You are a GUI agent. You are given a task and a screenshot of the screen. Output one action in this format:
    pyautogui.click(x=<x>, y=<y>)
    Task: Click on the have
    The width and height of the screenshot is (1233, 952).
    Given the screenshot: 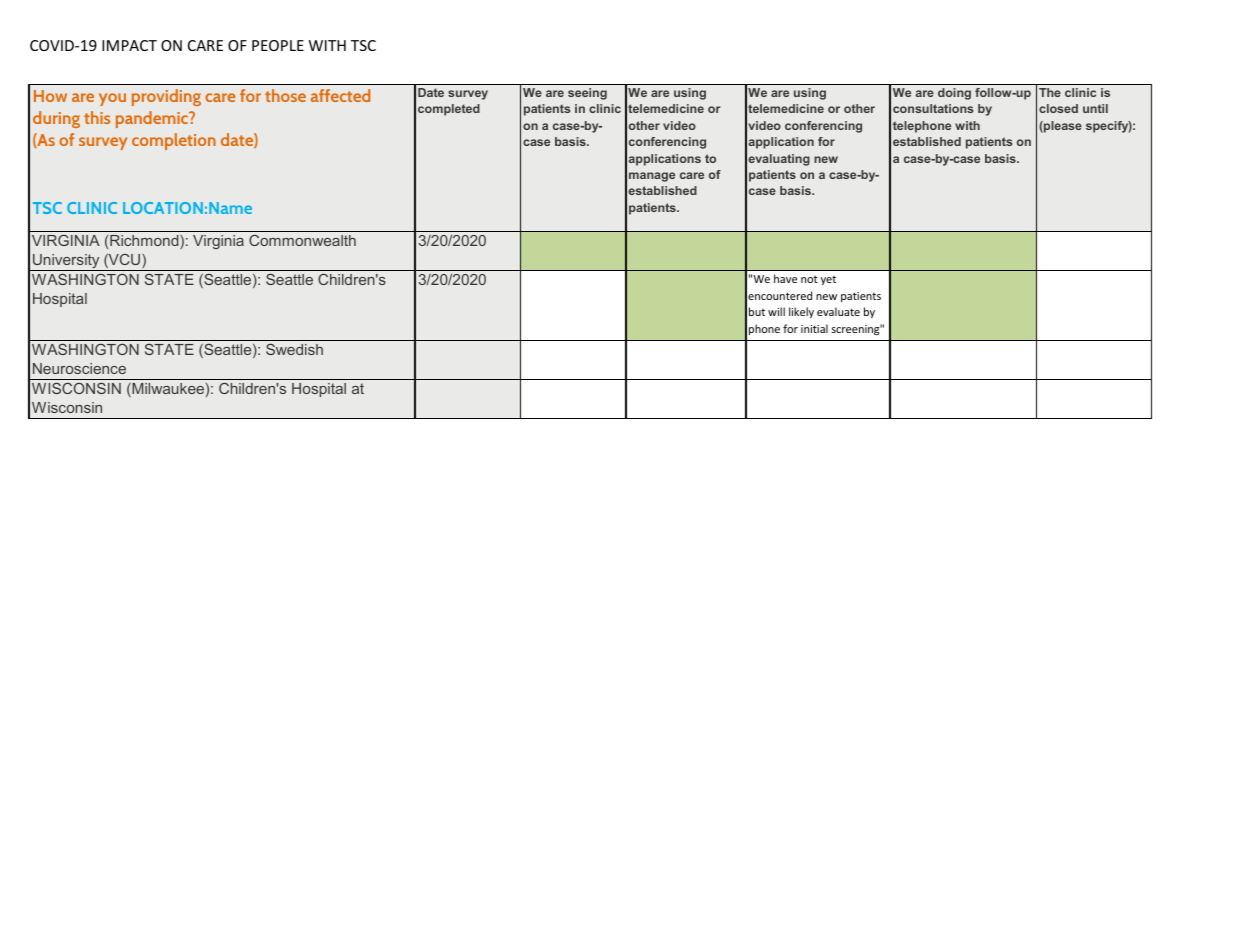 What is the action you would take?
    pyautogui.click(x=785, y=278)
